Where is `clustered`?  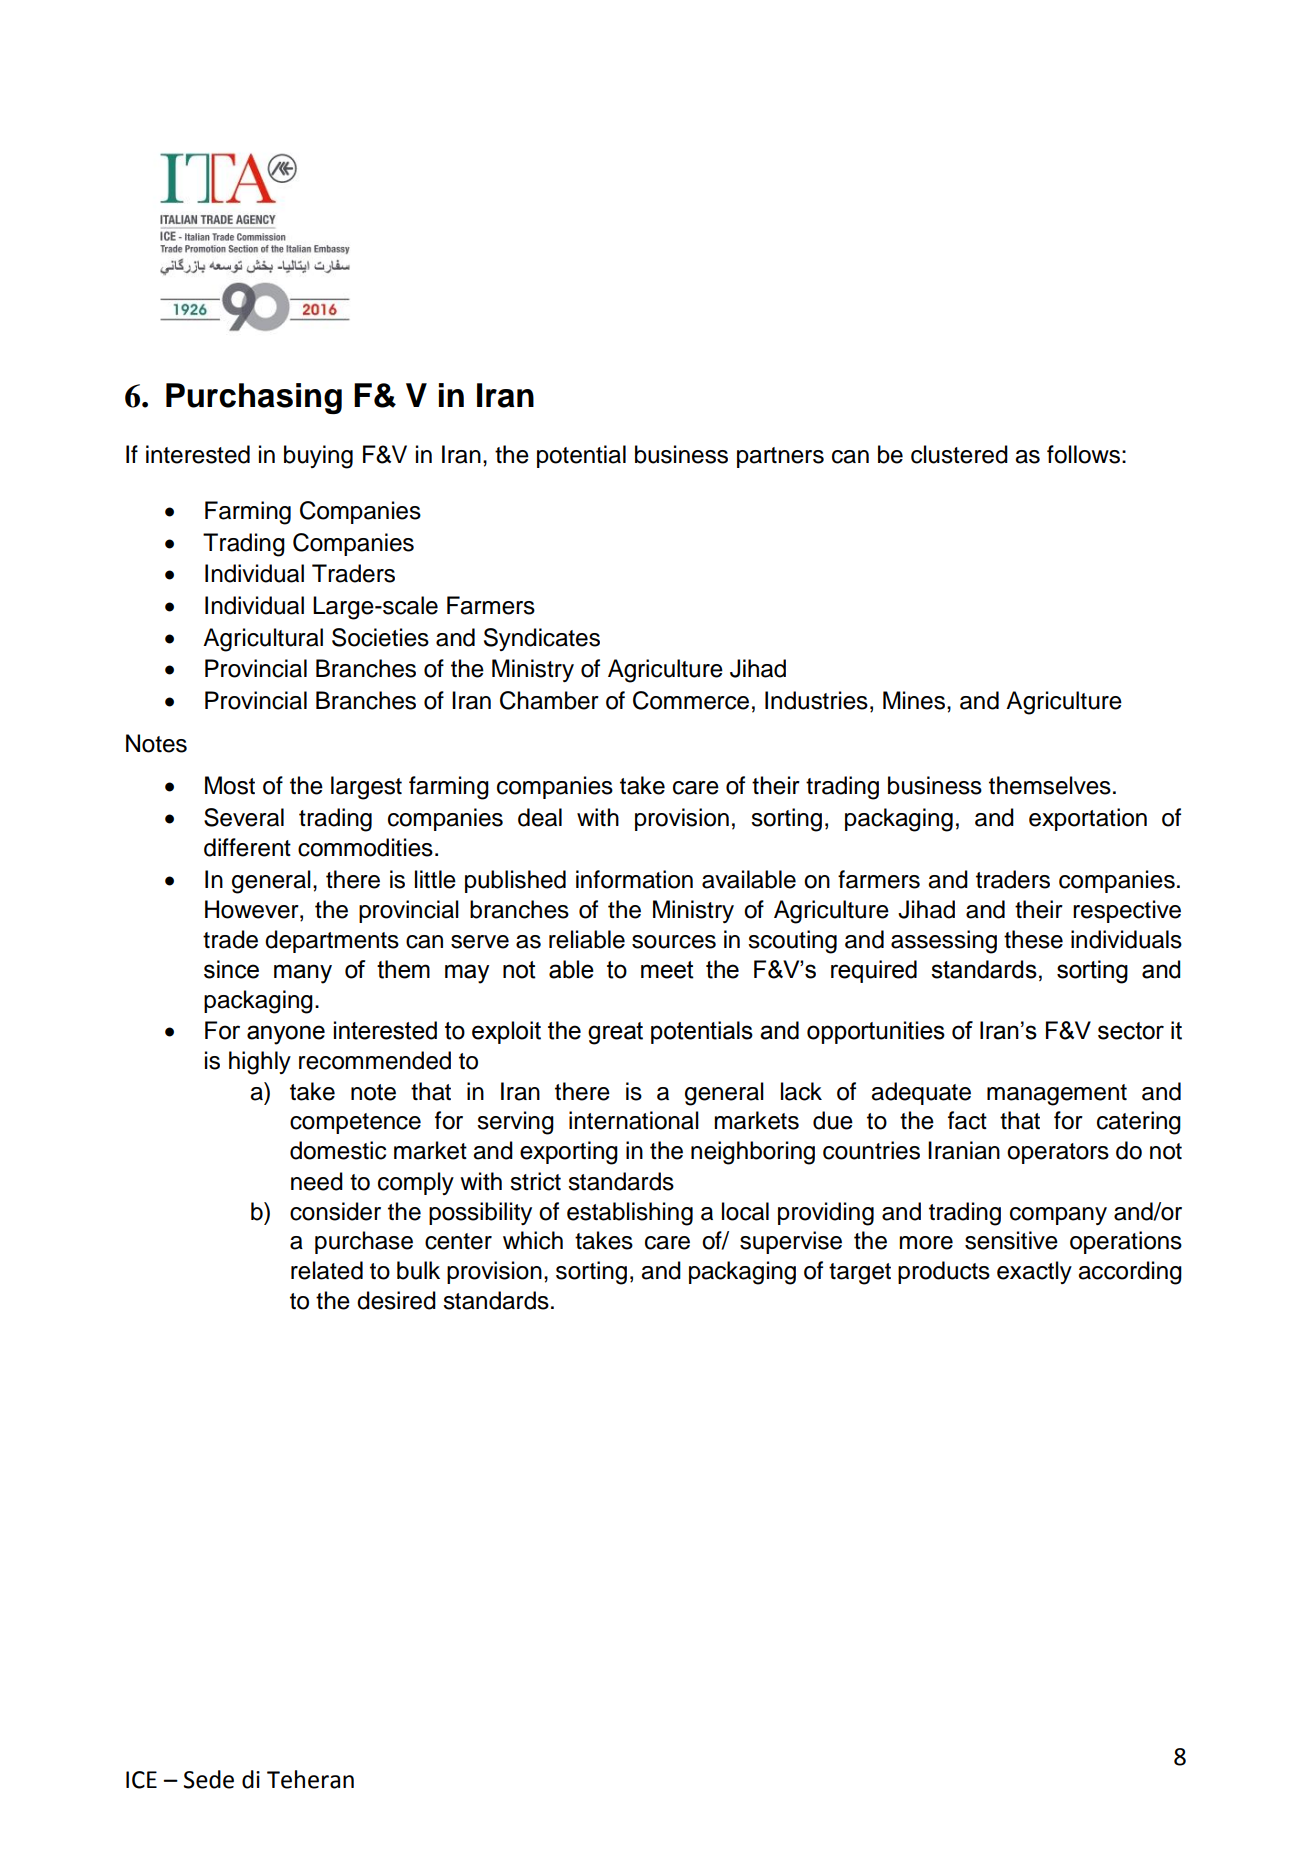 clustered is located at coordinates (959, 454).
